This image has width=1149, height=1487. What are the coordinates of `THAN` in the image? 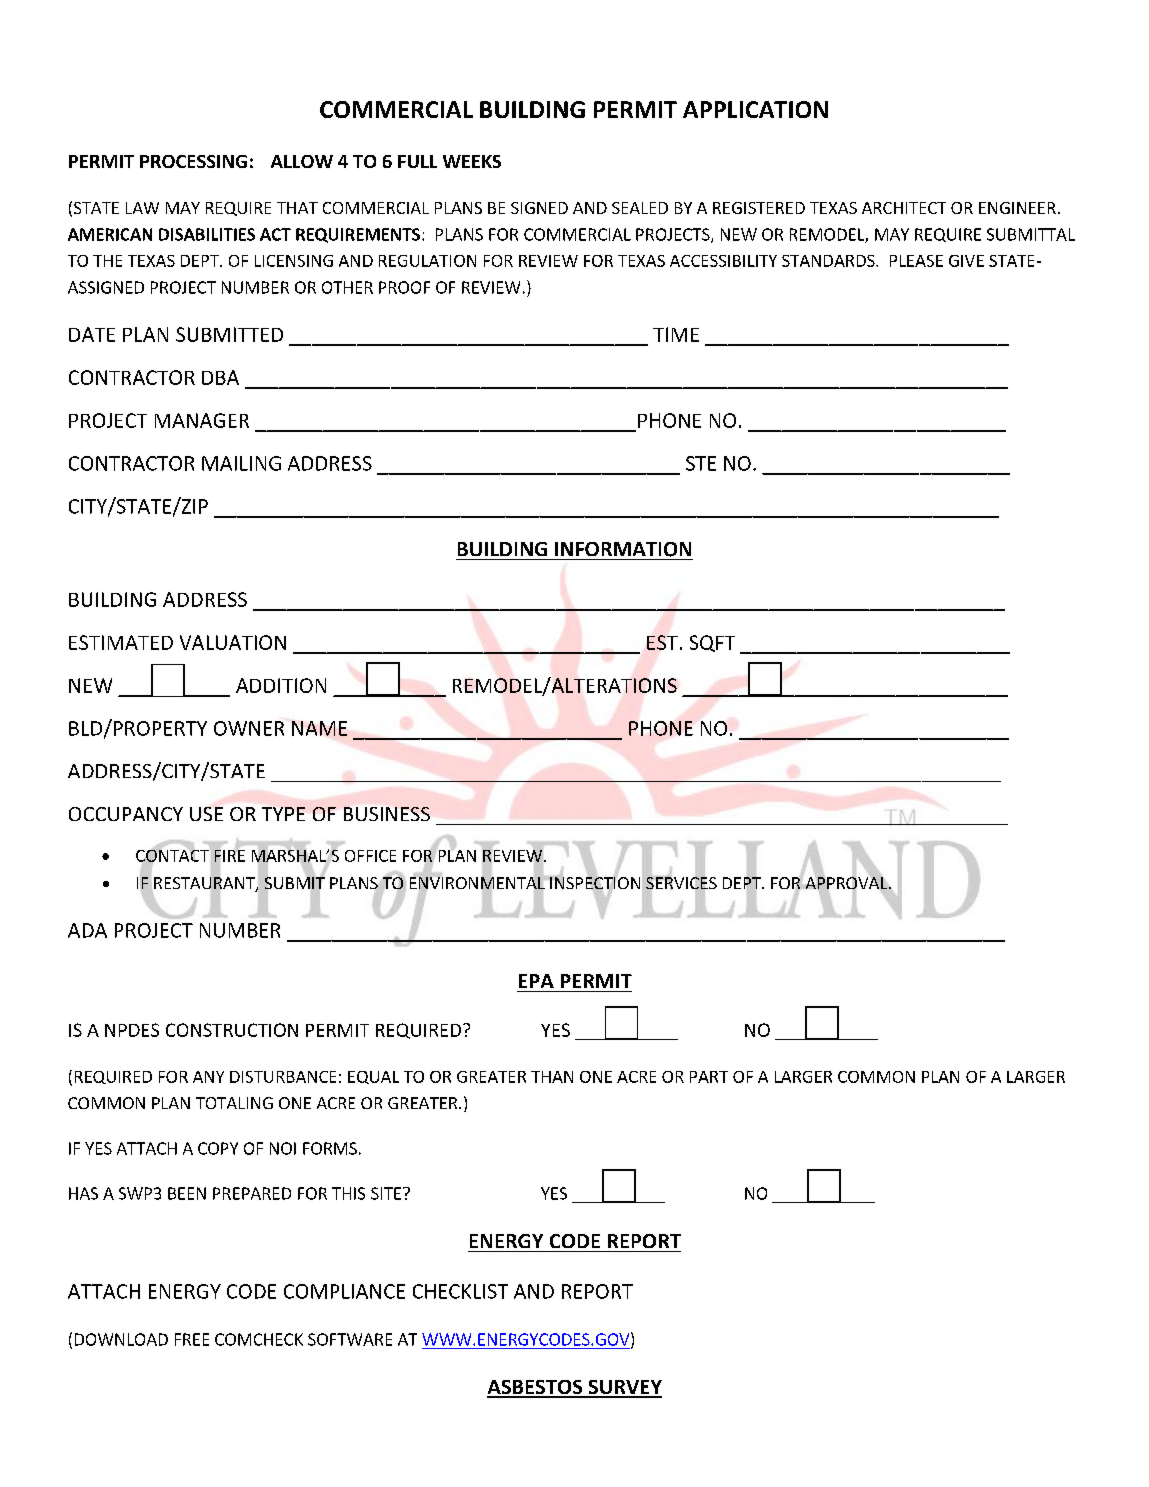 It's located at (552, 1077).
